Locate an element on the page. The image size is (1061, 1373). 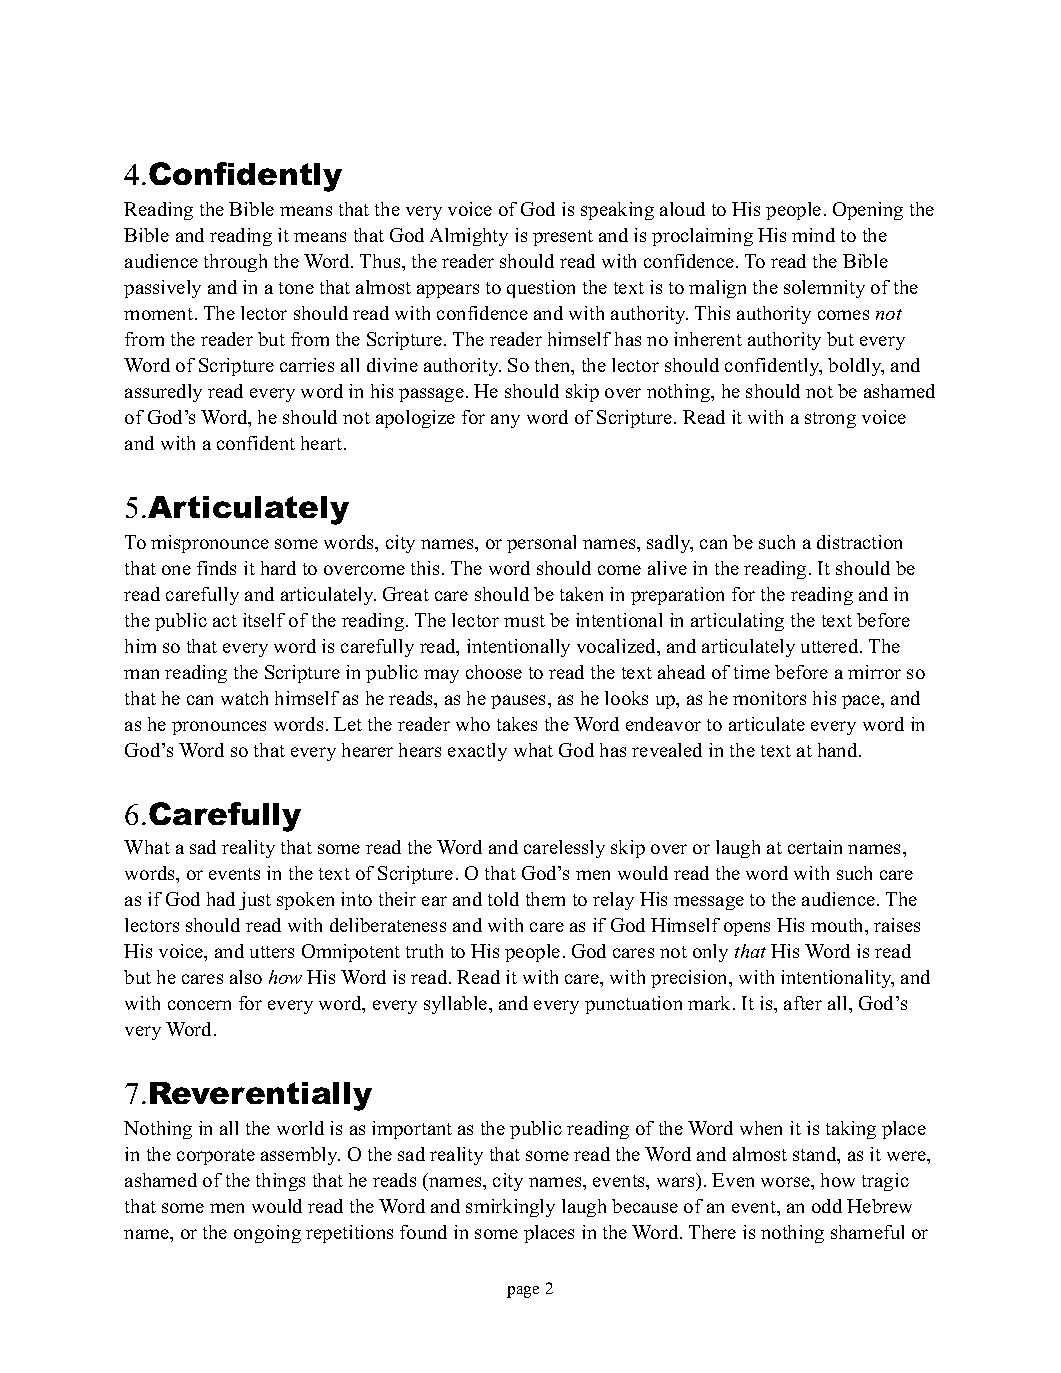
pronounces is located at coordinates (219, 728).
